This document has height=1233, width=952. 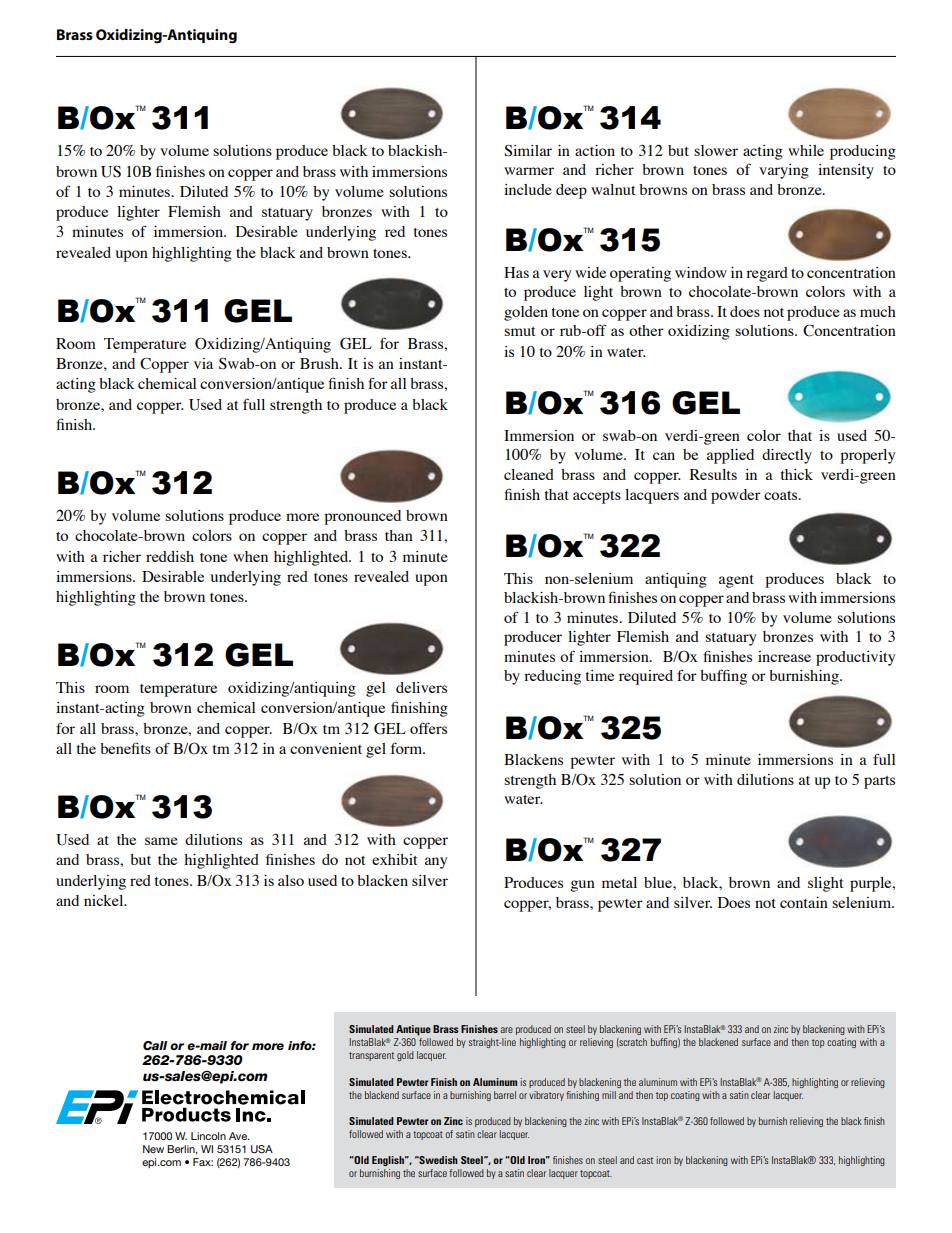 What do you see at coordinates (529, 474) in the document?
I see `cleaned` at bounding box center [529, 474].
